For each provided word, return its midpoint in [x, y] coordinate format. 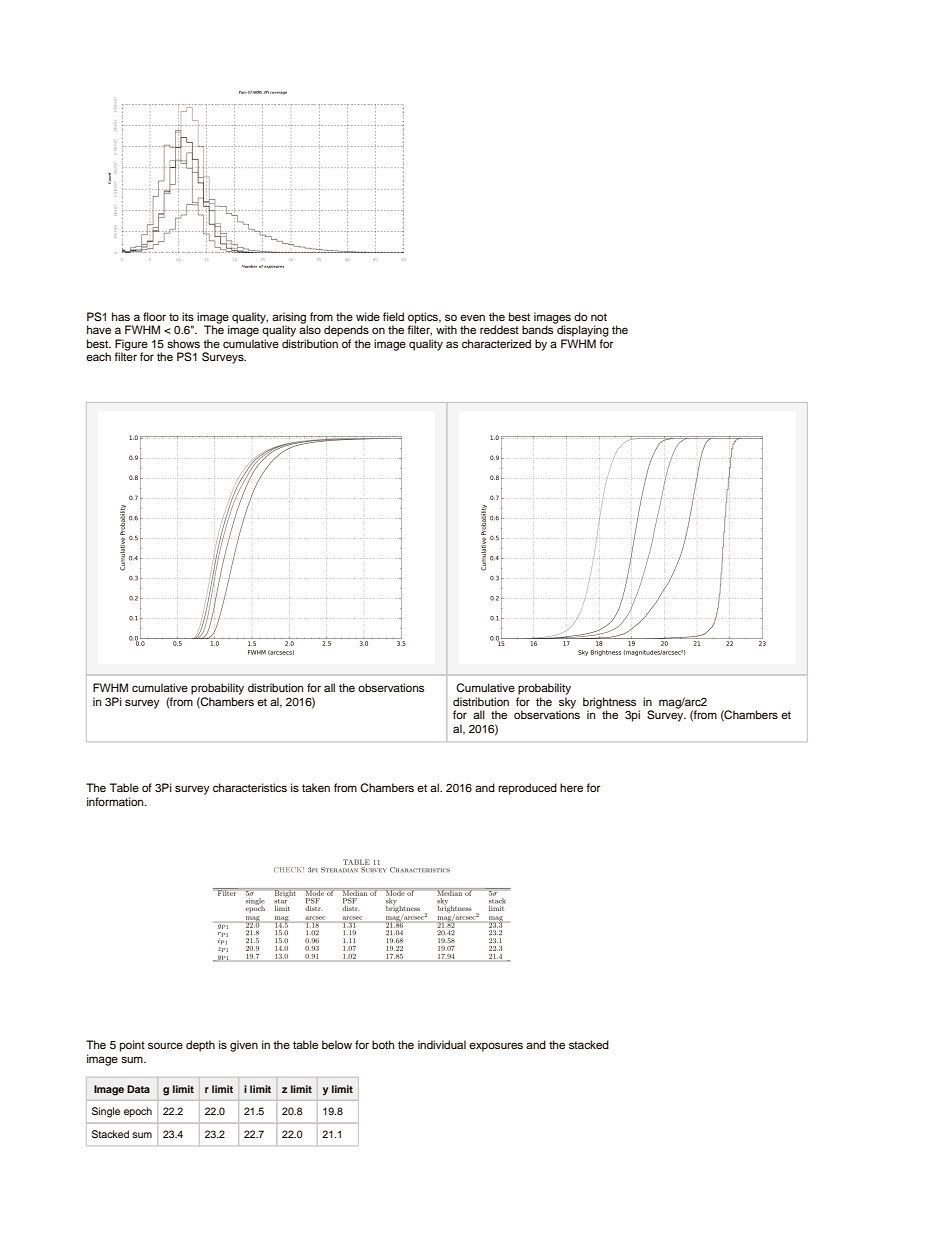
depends [346, 331]
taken [316, 787]
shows [183, 343]
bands [537, 329]
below [337, 1044]
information [116, 801]
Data [138, 1089]
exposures [496, 1047]
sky [567, 704]
